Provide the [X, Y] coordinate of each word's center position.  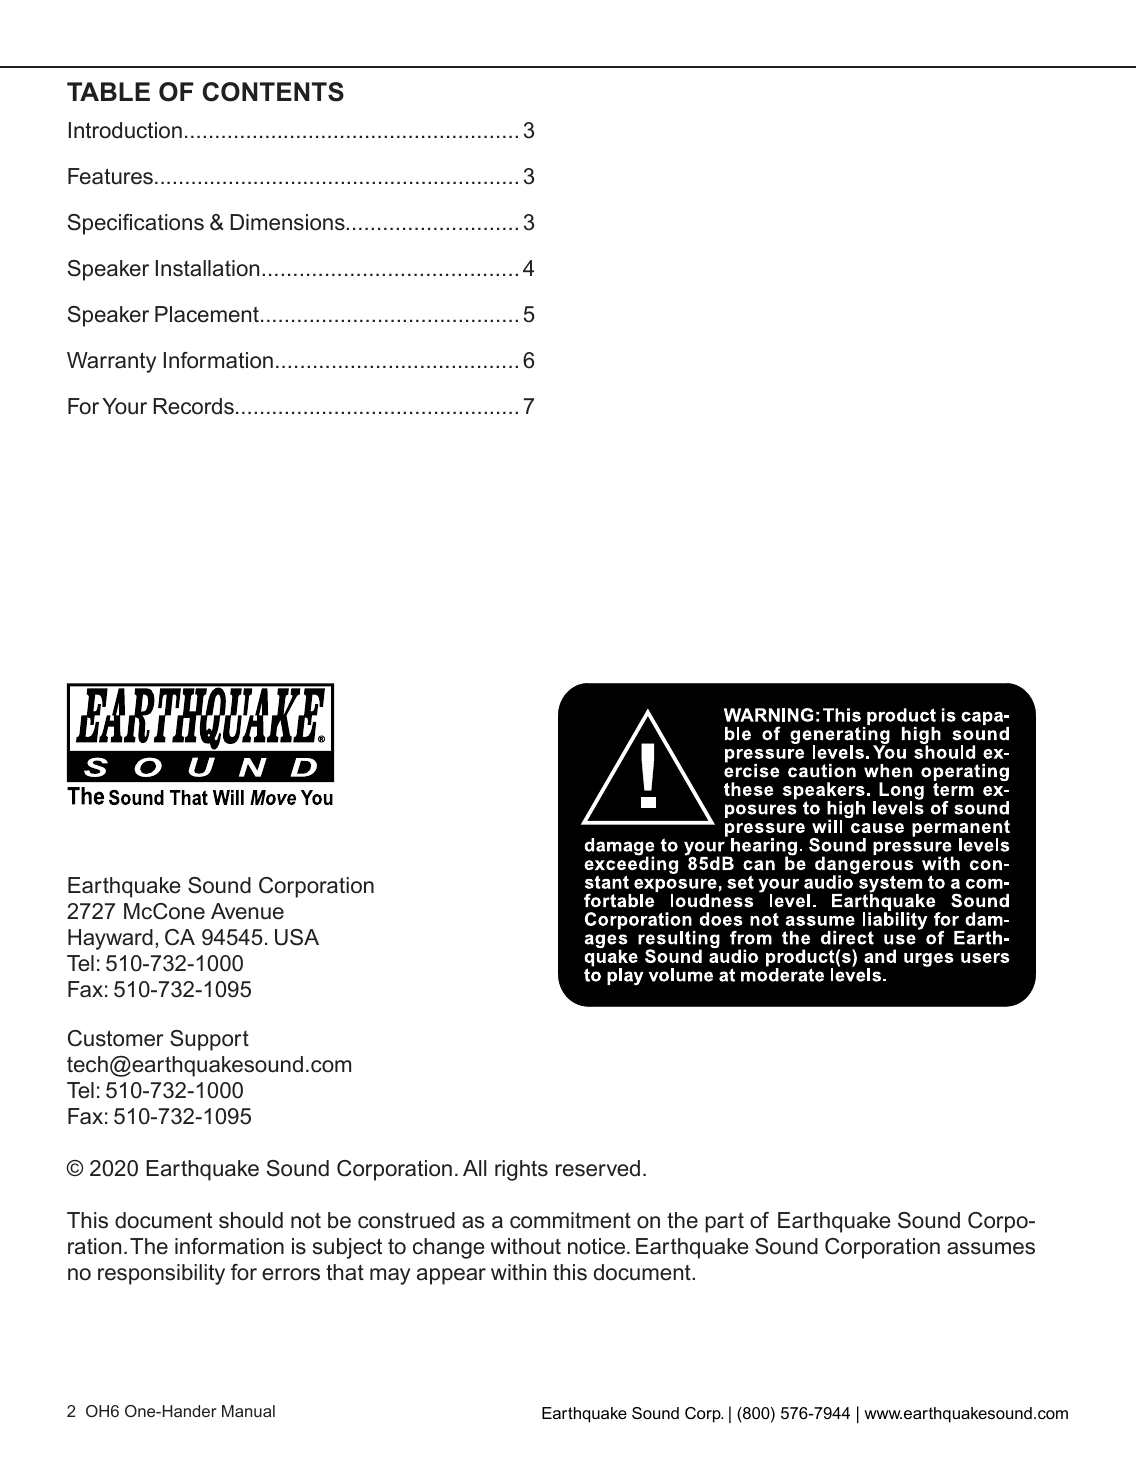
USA [297, 937]
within [518, 1272]
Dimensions [288, 222]
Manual [248, 1411]
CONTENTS [273, 92]
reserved [598, 1168]
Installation [207, 268]
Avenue [247, 911]
